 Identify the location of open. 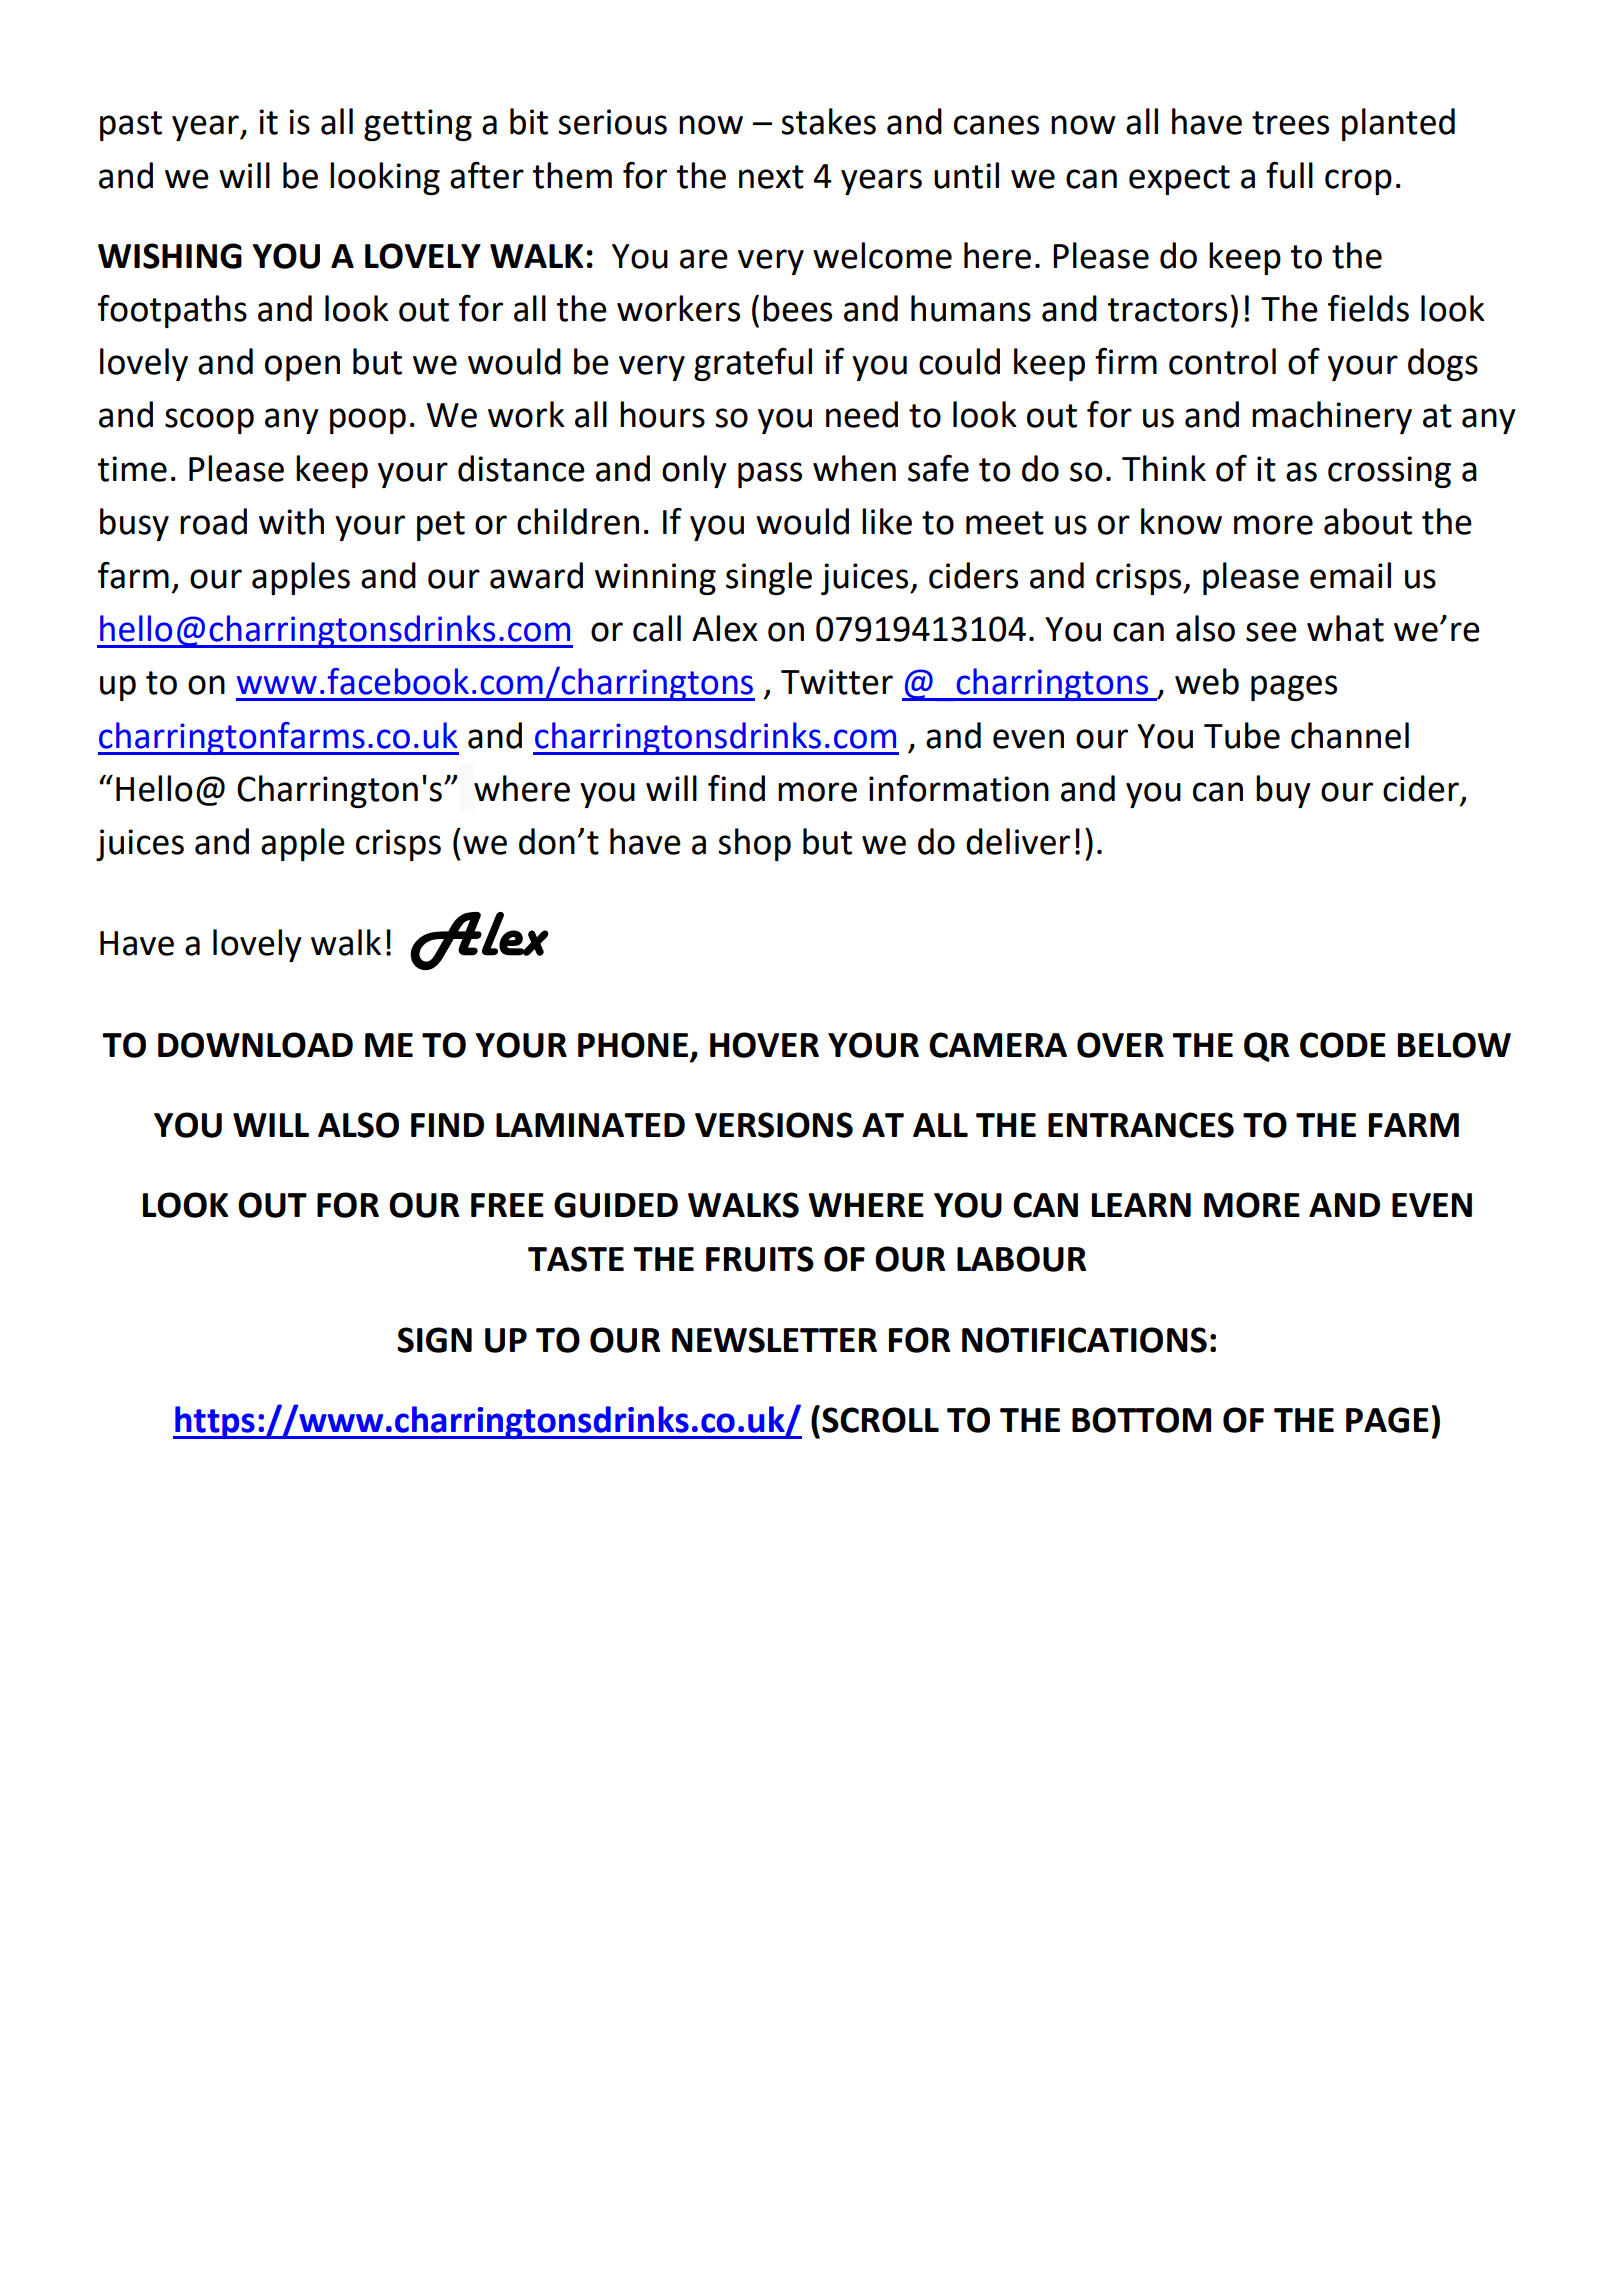
(302, 368).
